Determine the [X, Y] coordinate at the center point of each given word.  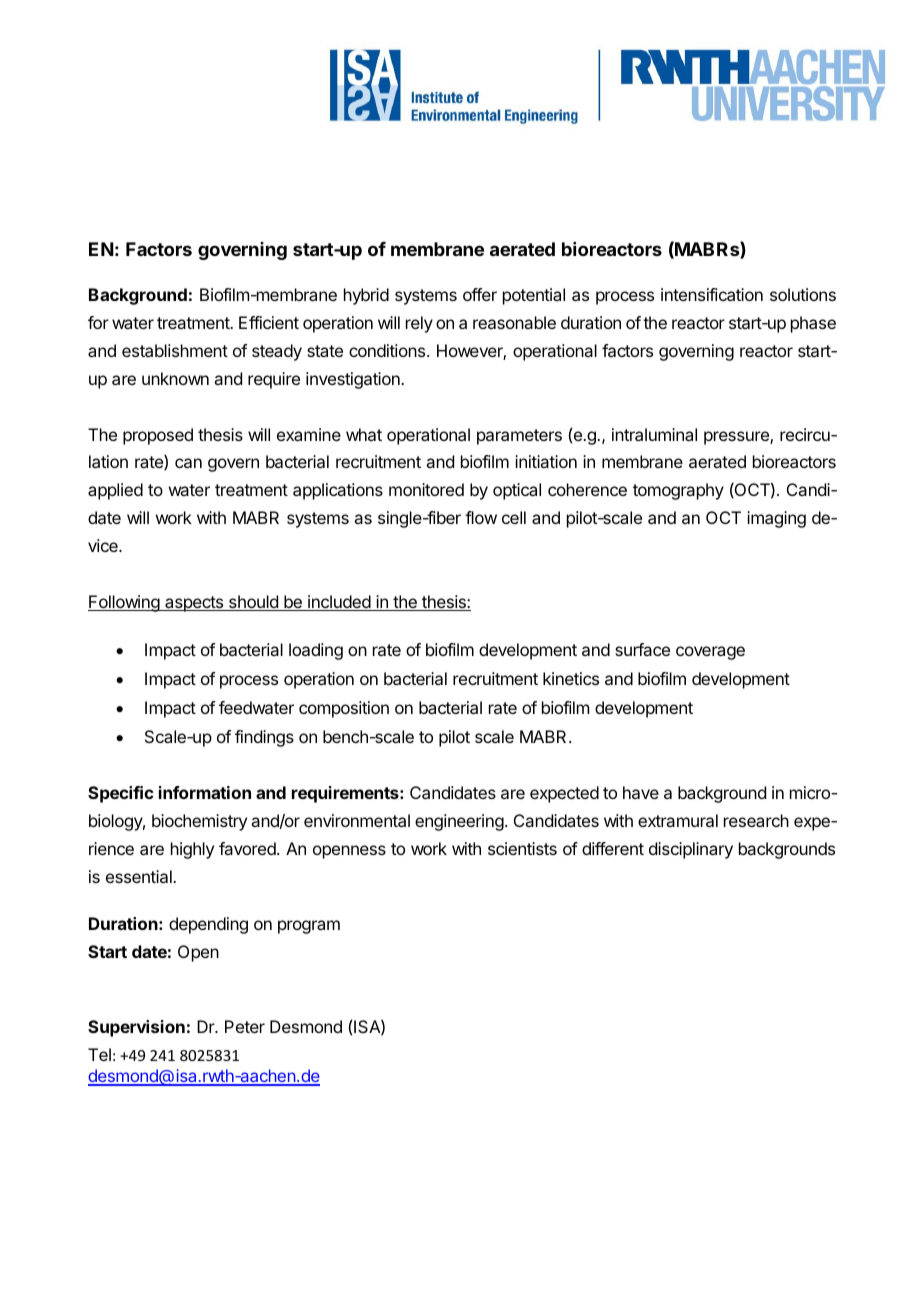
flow [481, 517]
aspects [194, 604]
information [205, 792]
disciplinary [691, 850]
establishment [175, 350]
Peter [245, 1026]
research [756, 820]
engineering [459, 822]
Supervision [136, 1028]
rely [419, 324]
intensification [712, 294]
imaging [776, 519]
